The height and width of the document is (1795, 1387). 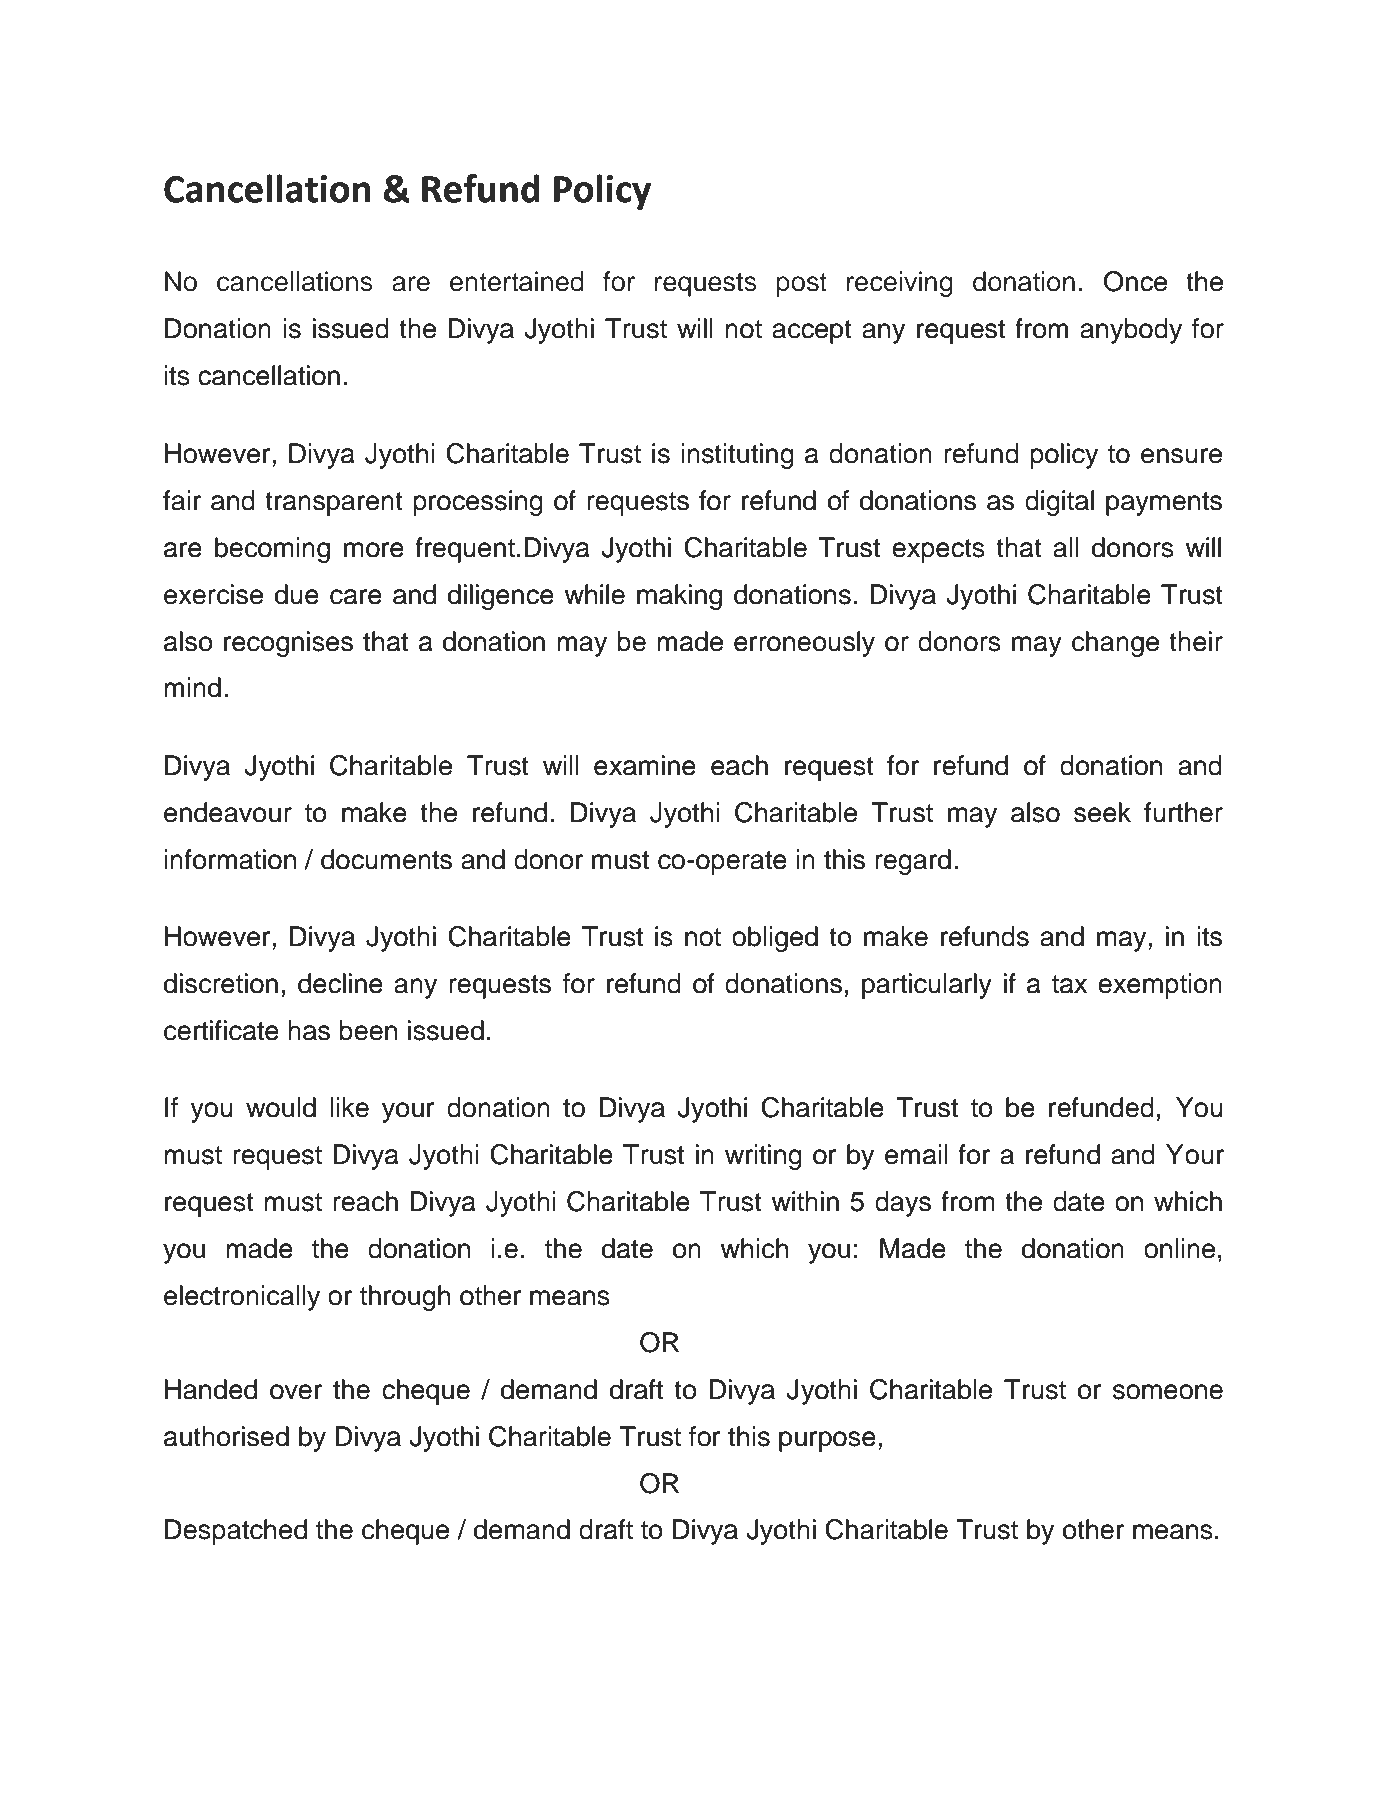 What do you see at coordinates (236, 1532) in the document?
I see `Despatched` at bounding box center [236, 1532].
